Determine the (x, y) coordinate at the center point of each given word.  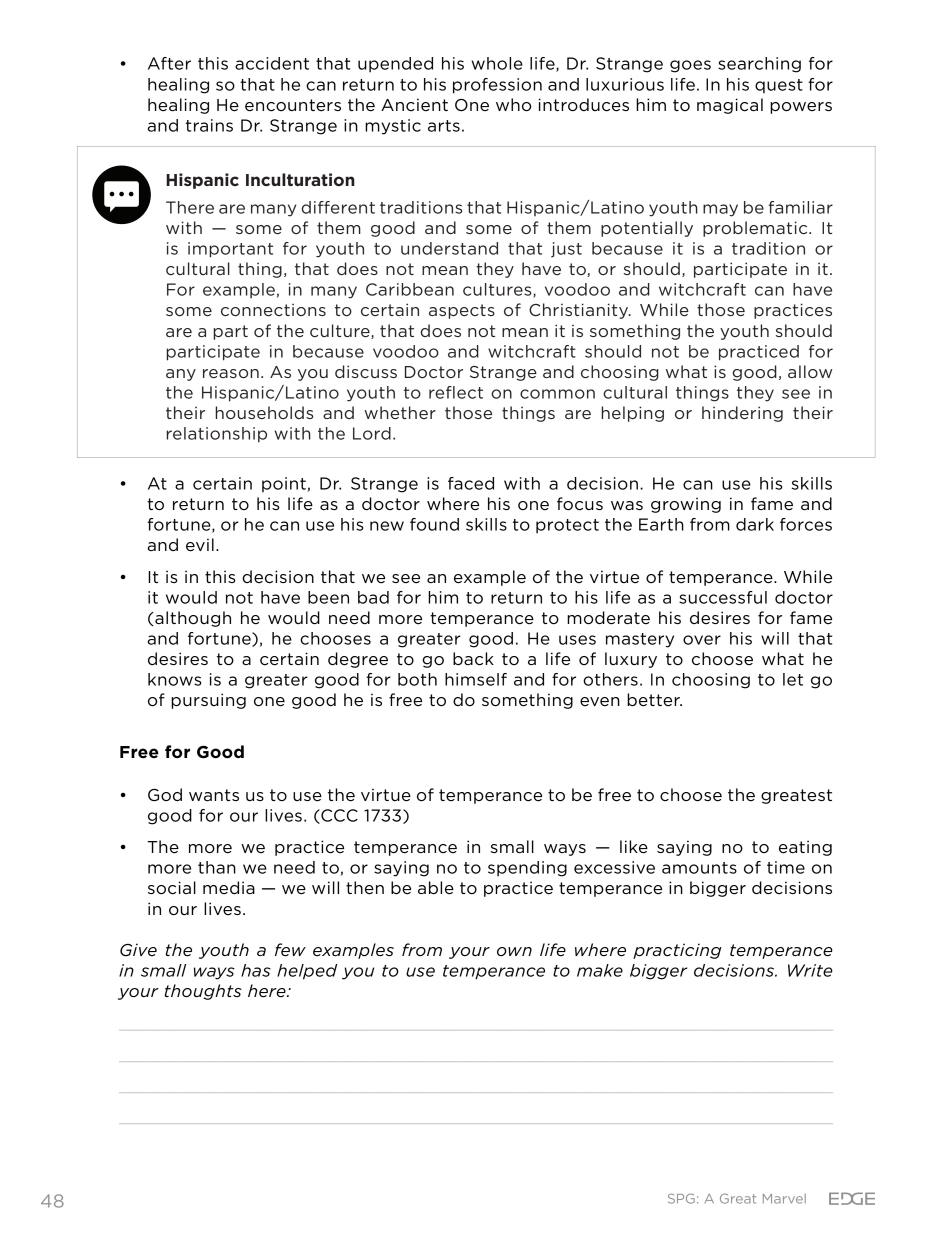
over (702, 640)
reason (231, 373)
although (192, 619)
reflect (456, 392)
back (473, 659)
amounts (699, 868)
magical (730, 106)
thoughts (203, 992)
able (436, 888)
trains (209, 125)
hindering (742, 414)
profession (497, 86)
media (229, 887)
